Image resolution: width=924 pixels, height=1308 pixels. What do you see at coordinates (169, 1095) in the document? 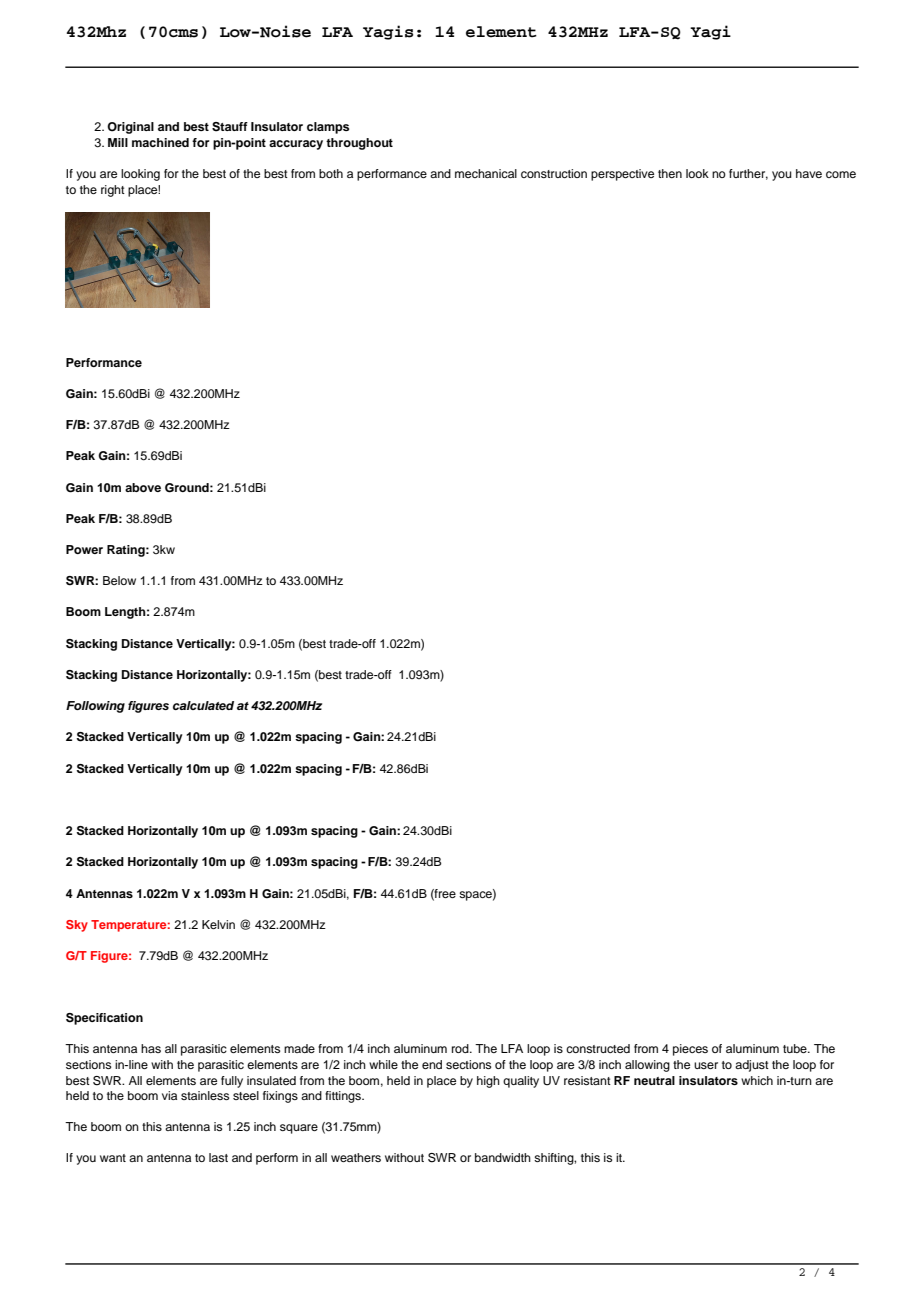
I see `via` at bounding box center [169, 1095].
